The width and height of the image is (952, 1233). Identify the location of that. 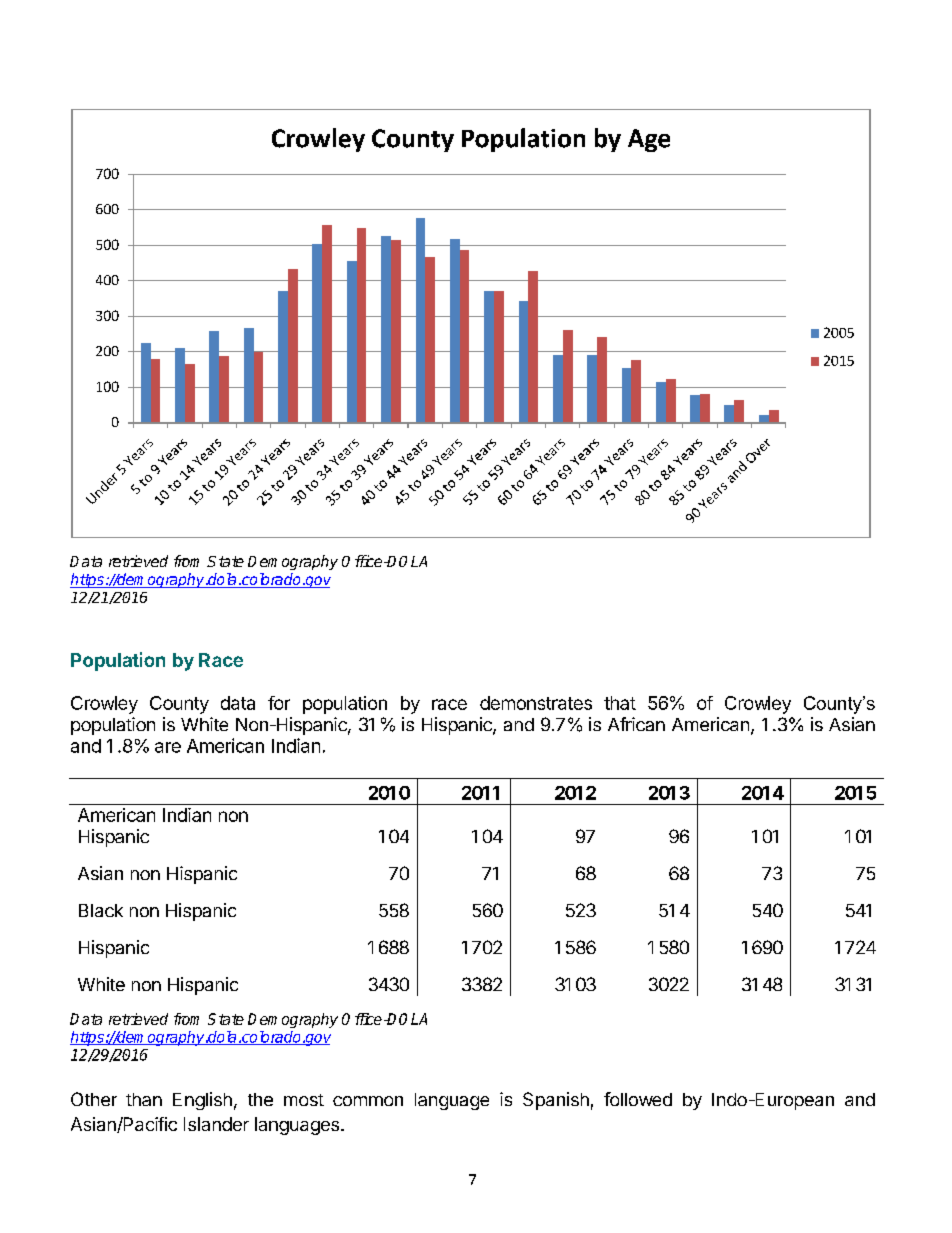
(620, 703).
